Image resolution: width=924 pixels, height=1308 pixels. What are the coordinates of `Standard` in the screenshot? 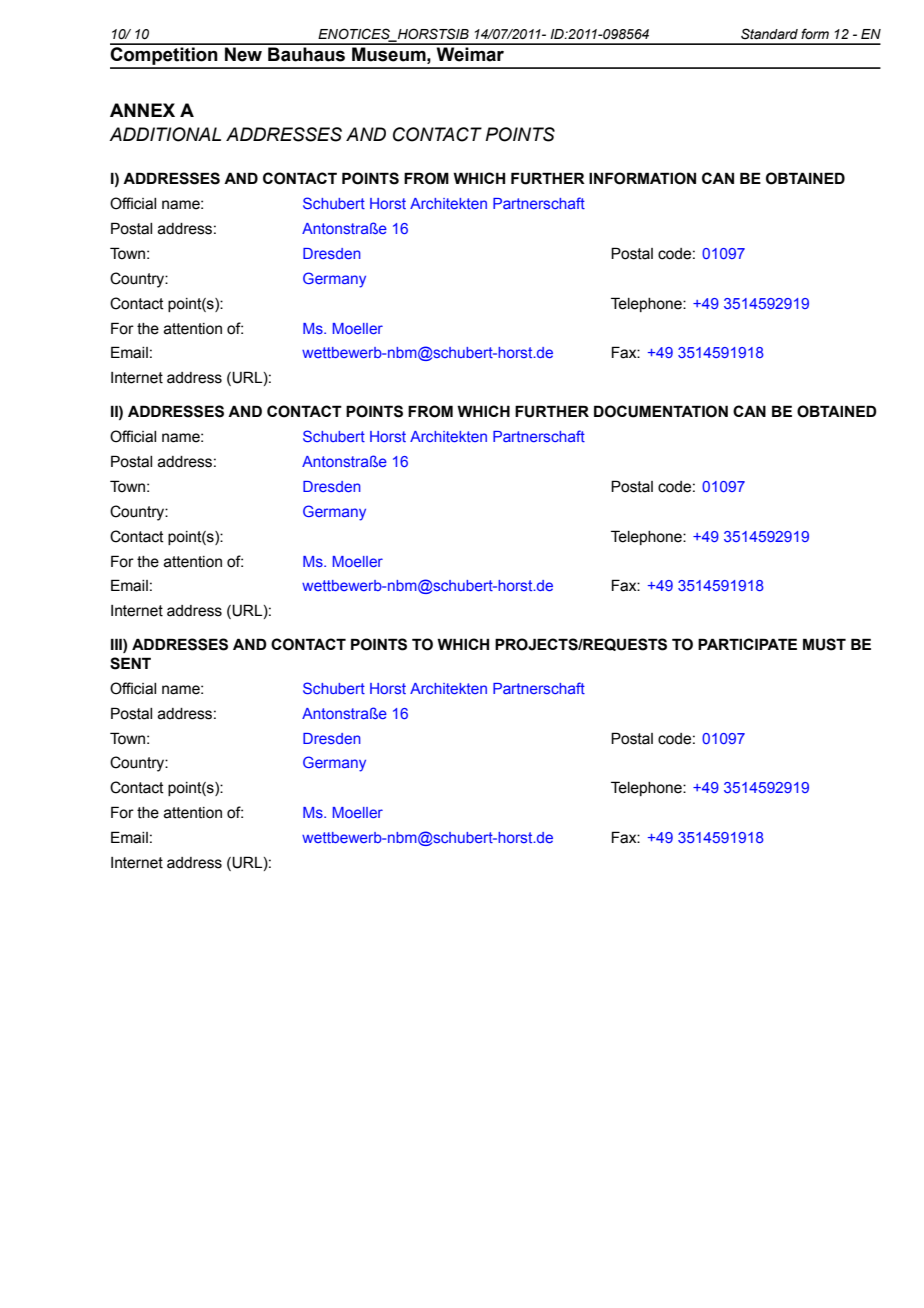 It's located at (769, 34).
